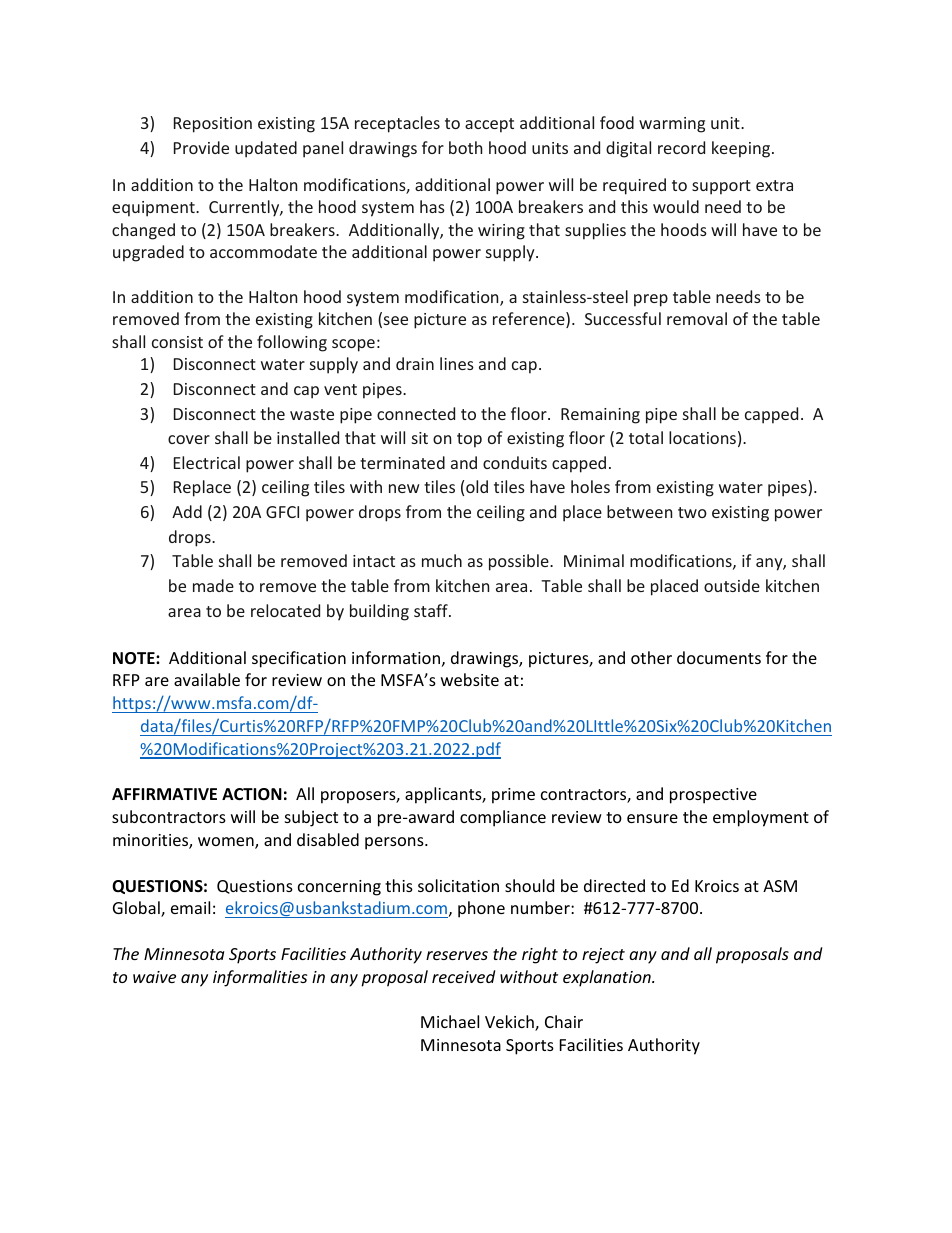 The height and width of the image is (1233, 952). What do you see at coordinates (154, 977) in the image?
I see `waive` at bounding box center [154, 977].
